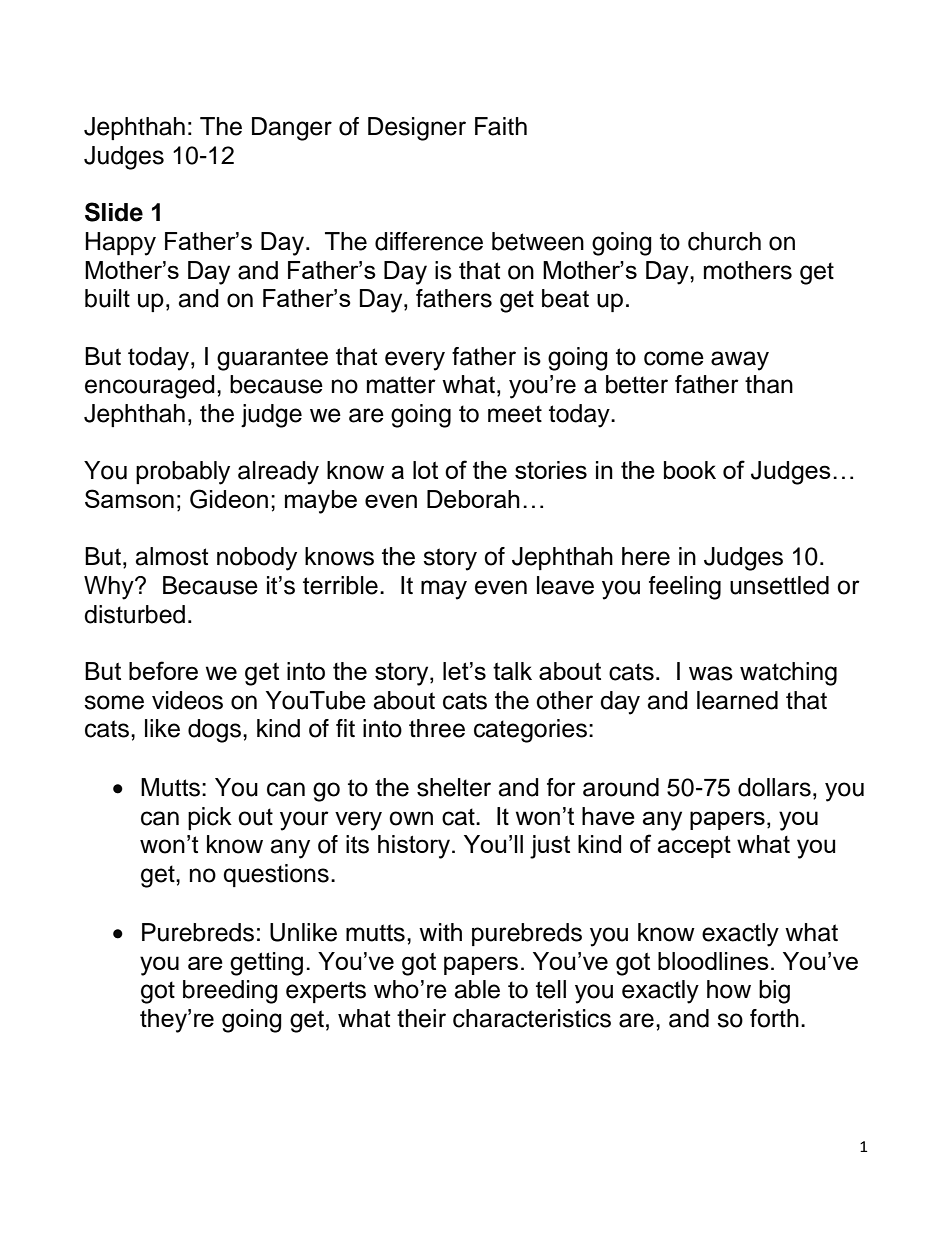 The height and width of the page is (1233, 952). I want to click on how, so click(729, 989).
